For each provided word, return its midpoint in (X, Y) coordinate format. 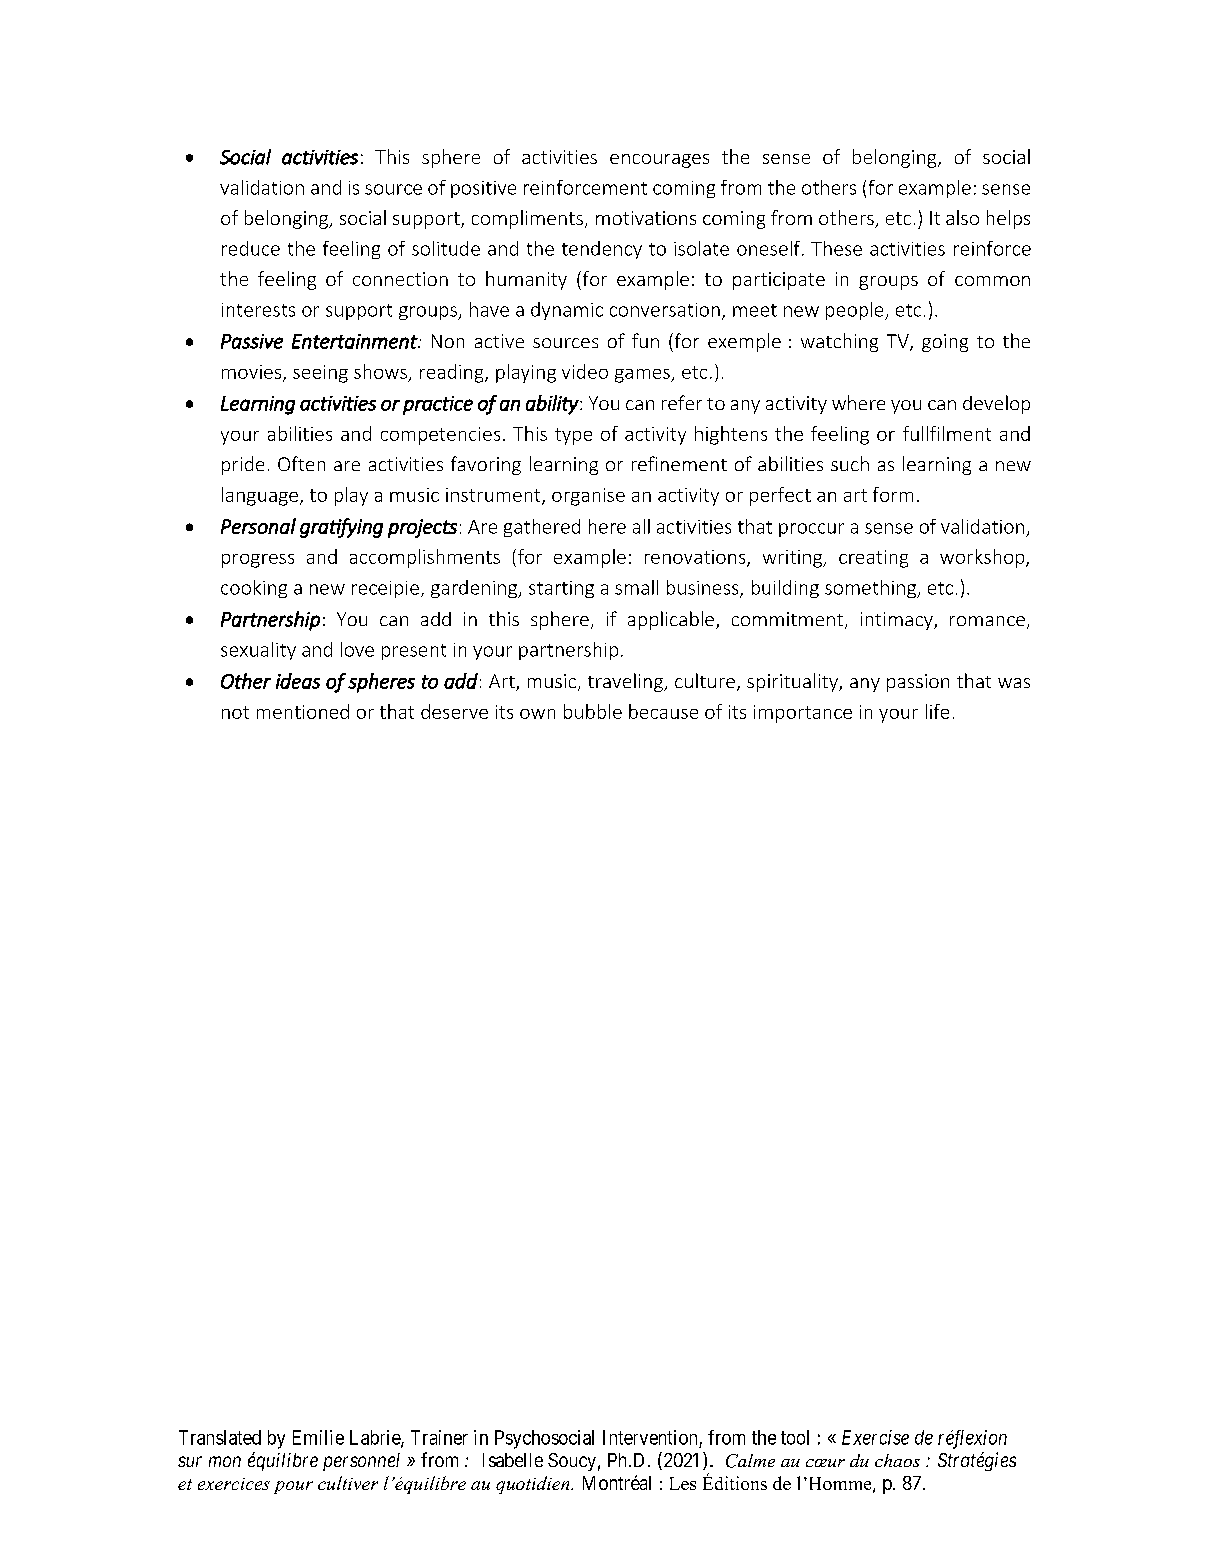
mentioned (303, 711)
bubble (593, 711)
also (962, 217)
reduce (251, 248)
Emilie (318, 1437)
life (937, 711)
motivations (646, 218)
